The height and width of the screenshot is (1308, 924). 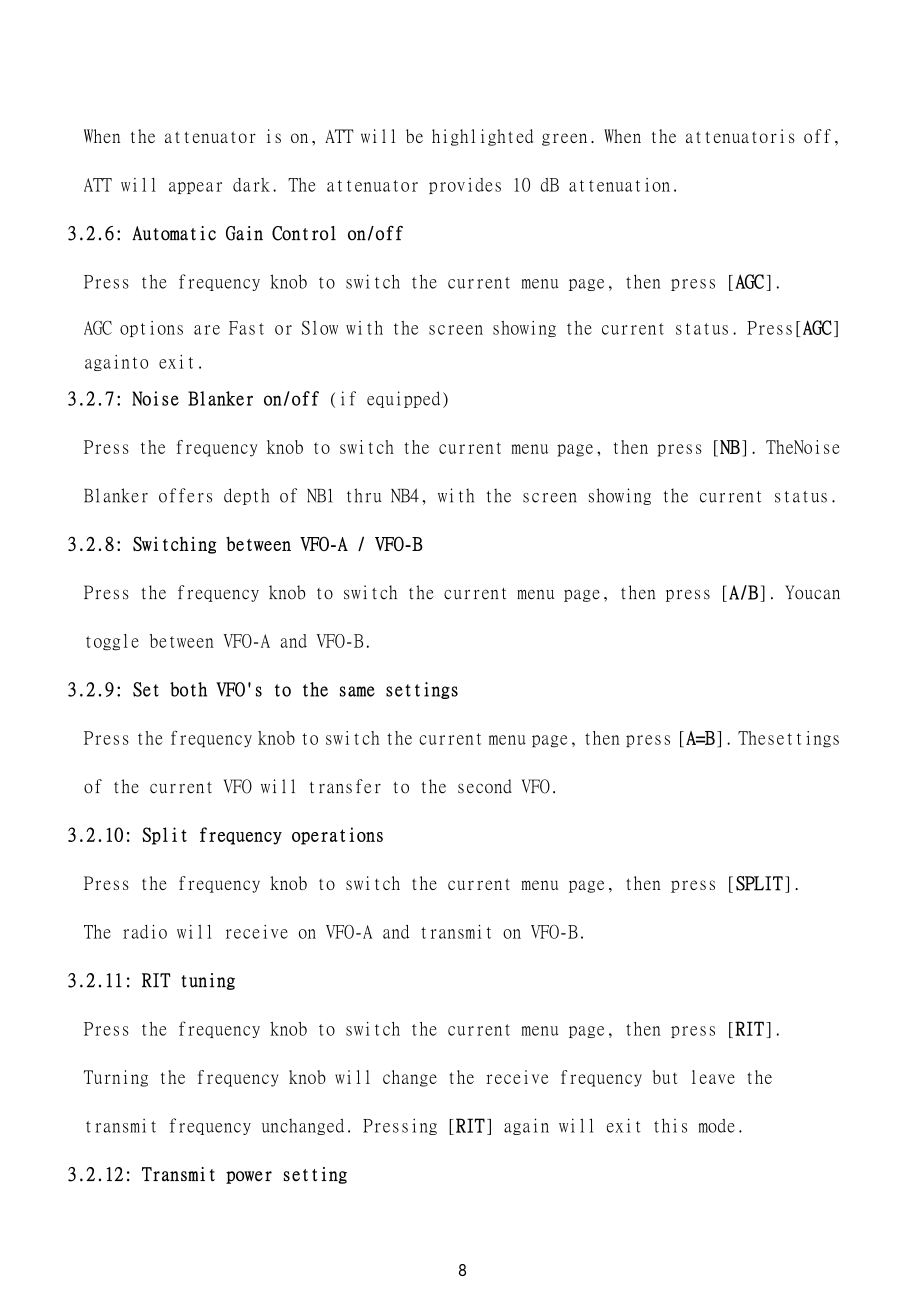 I want to click on offers, so click(x=185, y=495).
